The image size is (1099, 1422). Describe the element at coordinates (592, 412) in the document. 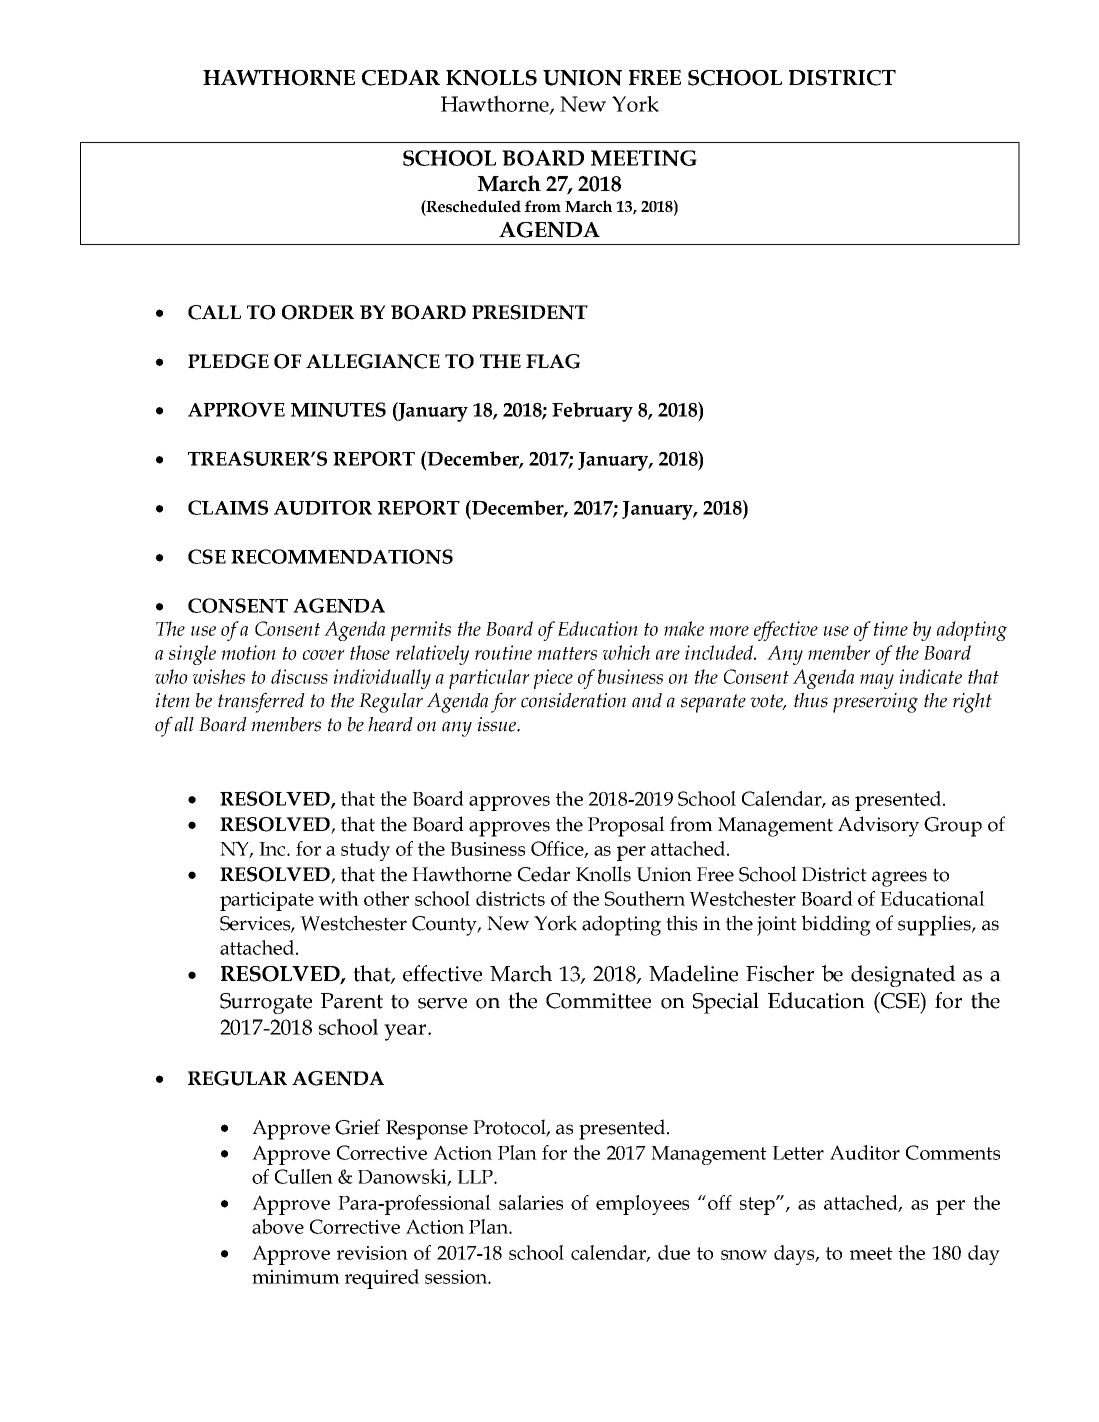

I see `February` at that location.
